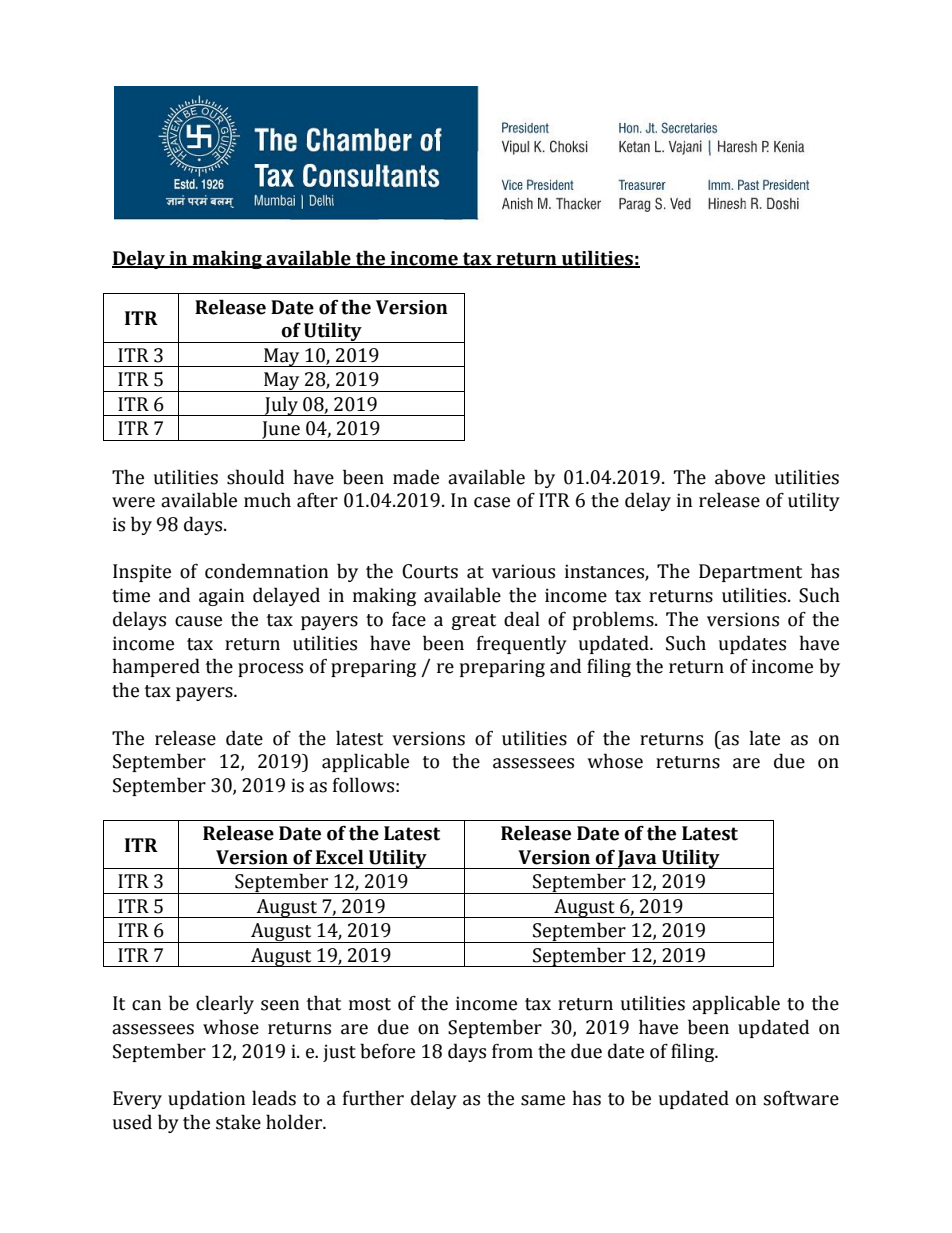  Describe the element at coordinates (340, 857) in the screenshot. I see `Excel` at that location.
